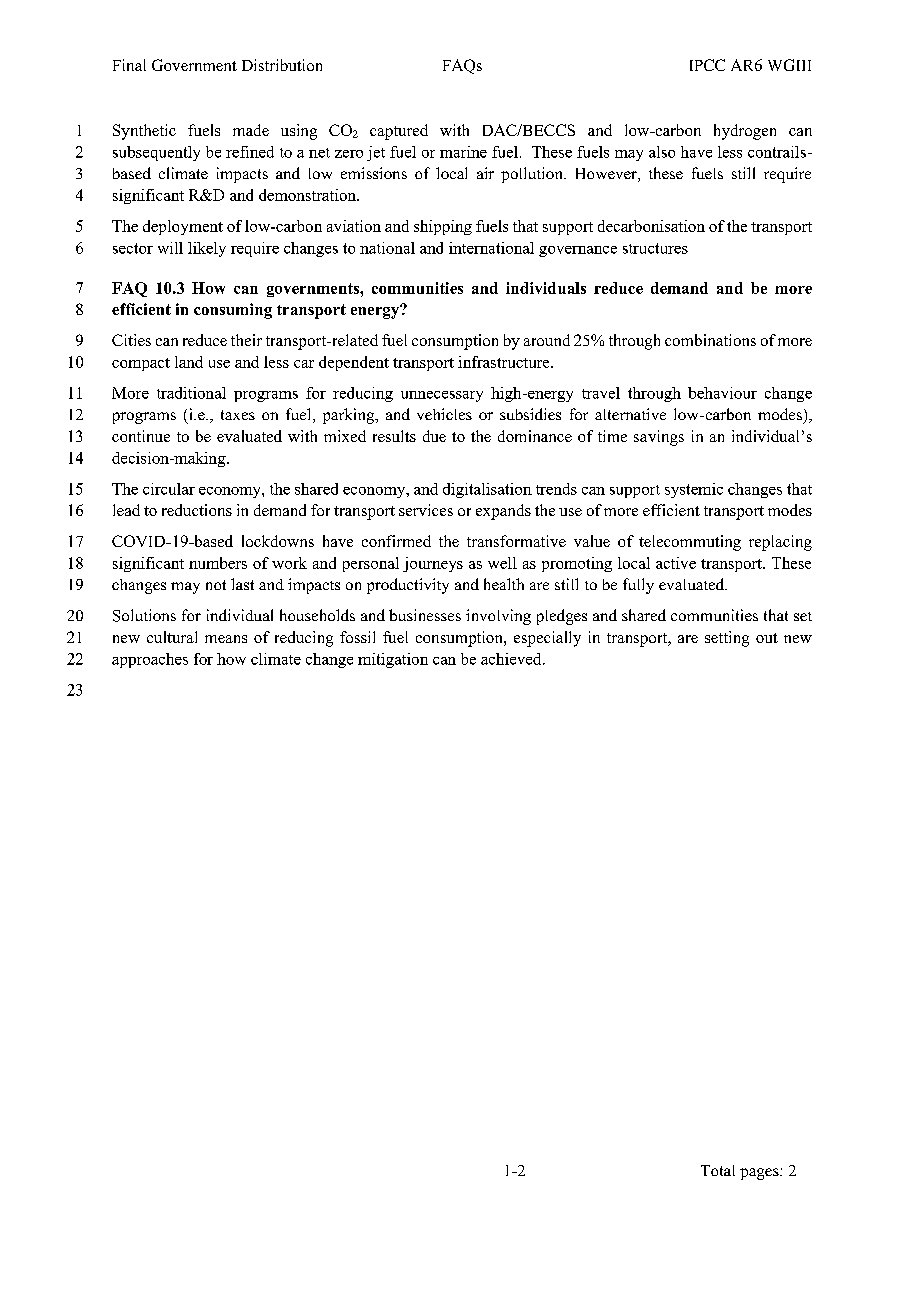 Image resolution: width=924 pixels, height=1308 pixels. What do you see at coordinates (426, 510) in the screenshot?
I see `services` at bounding box center [426, 510].
